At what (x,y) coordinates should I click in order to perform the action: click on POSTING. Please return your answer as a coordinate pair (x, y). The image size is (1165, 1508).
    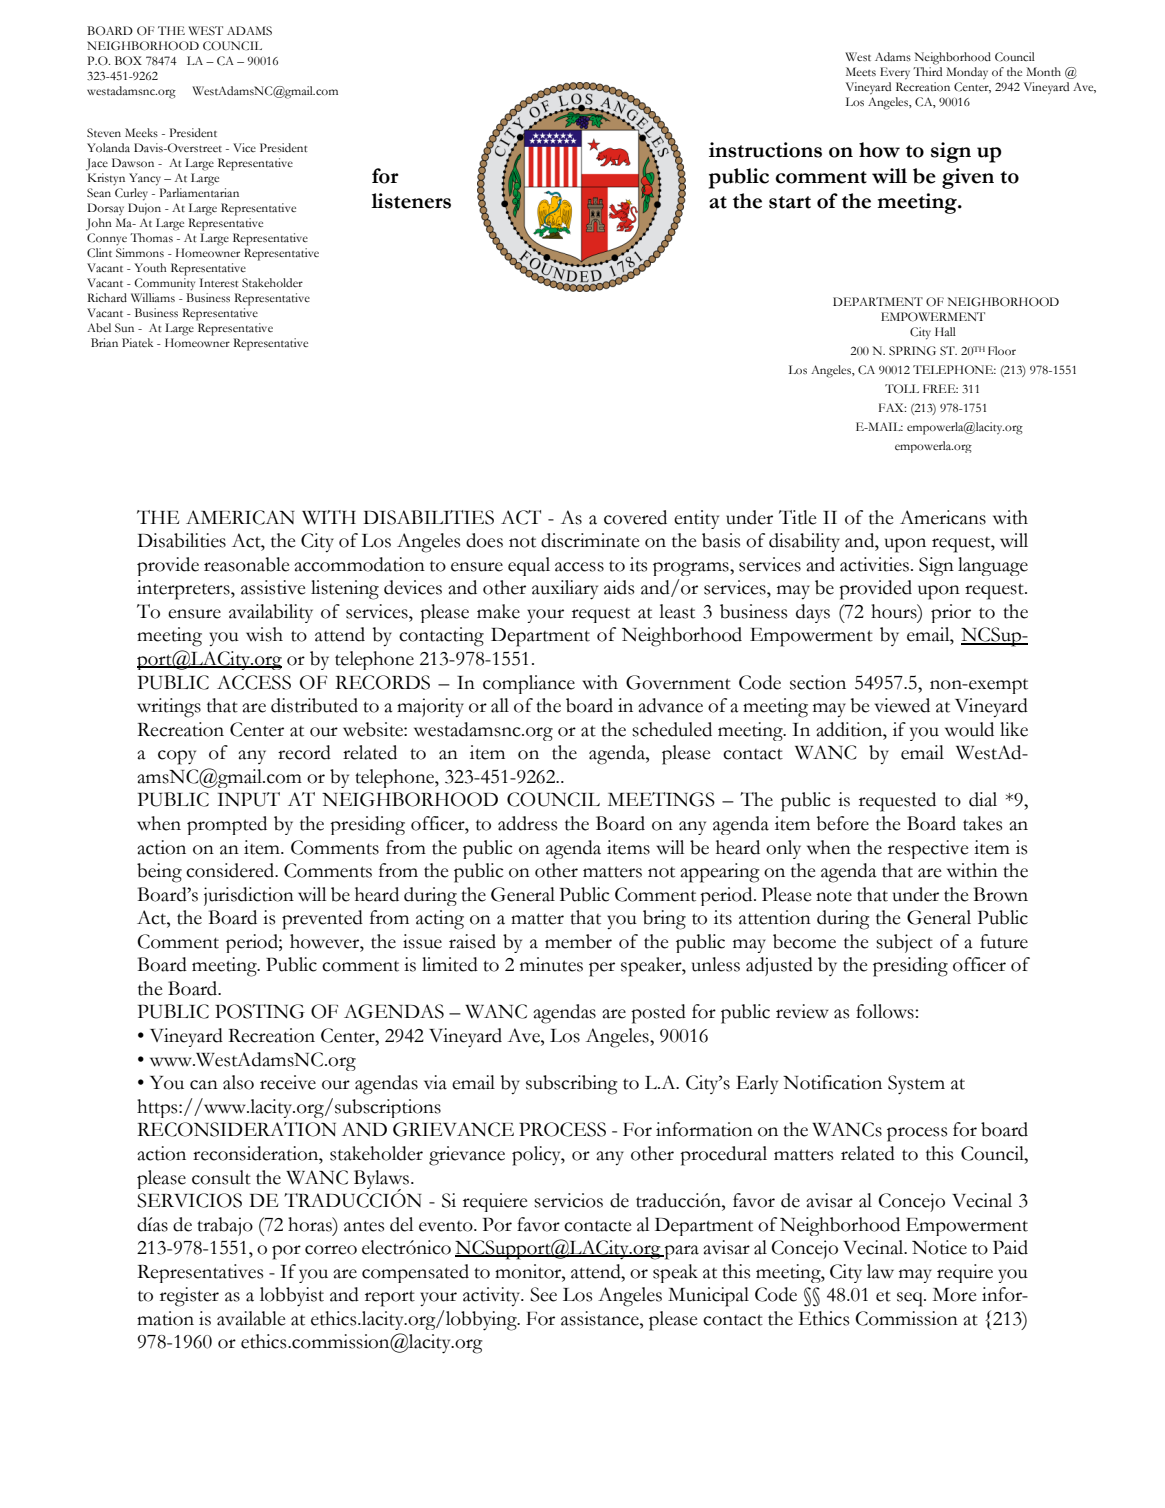
    Looking at the image, I should click on (260, 1011).
